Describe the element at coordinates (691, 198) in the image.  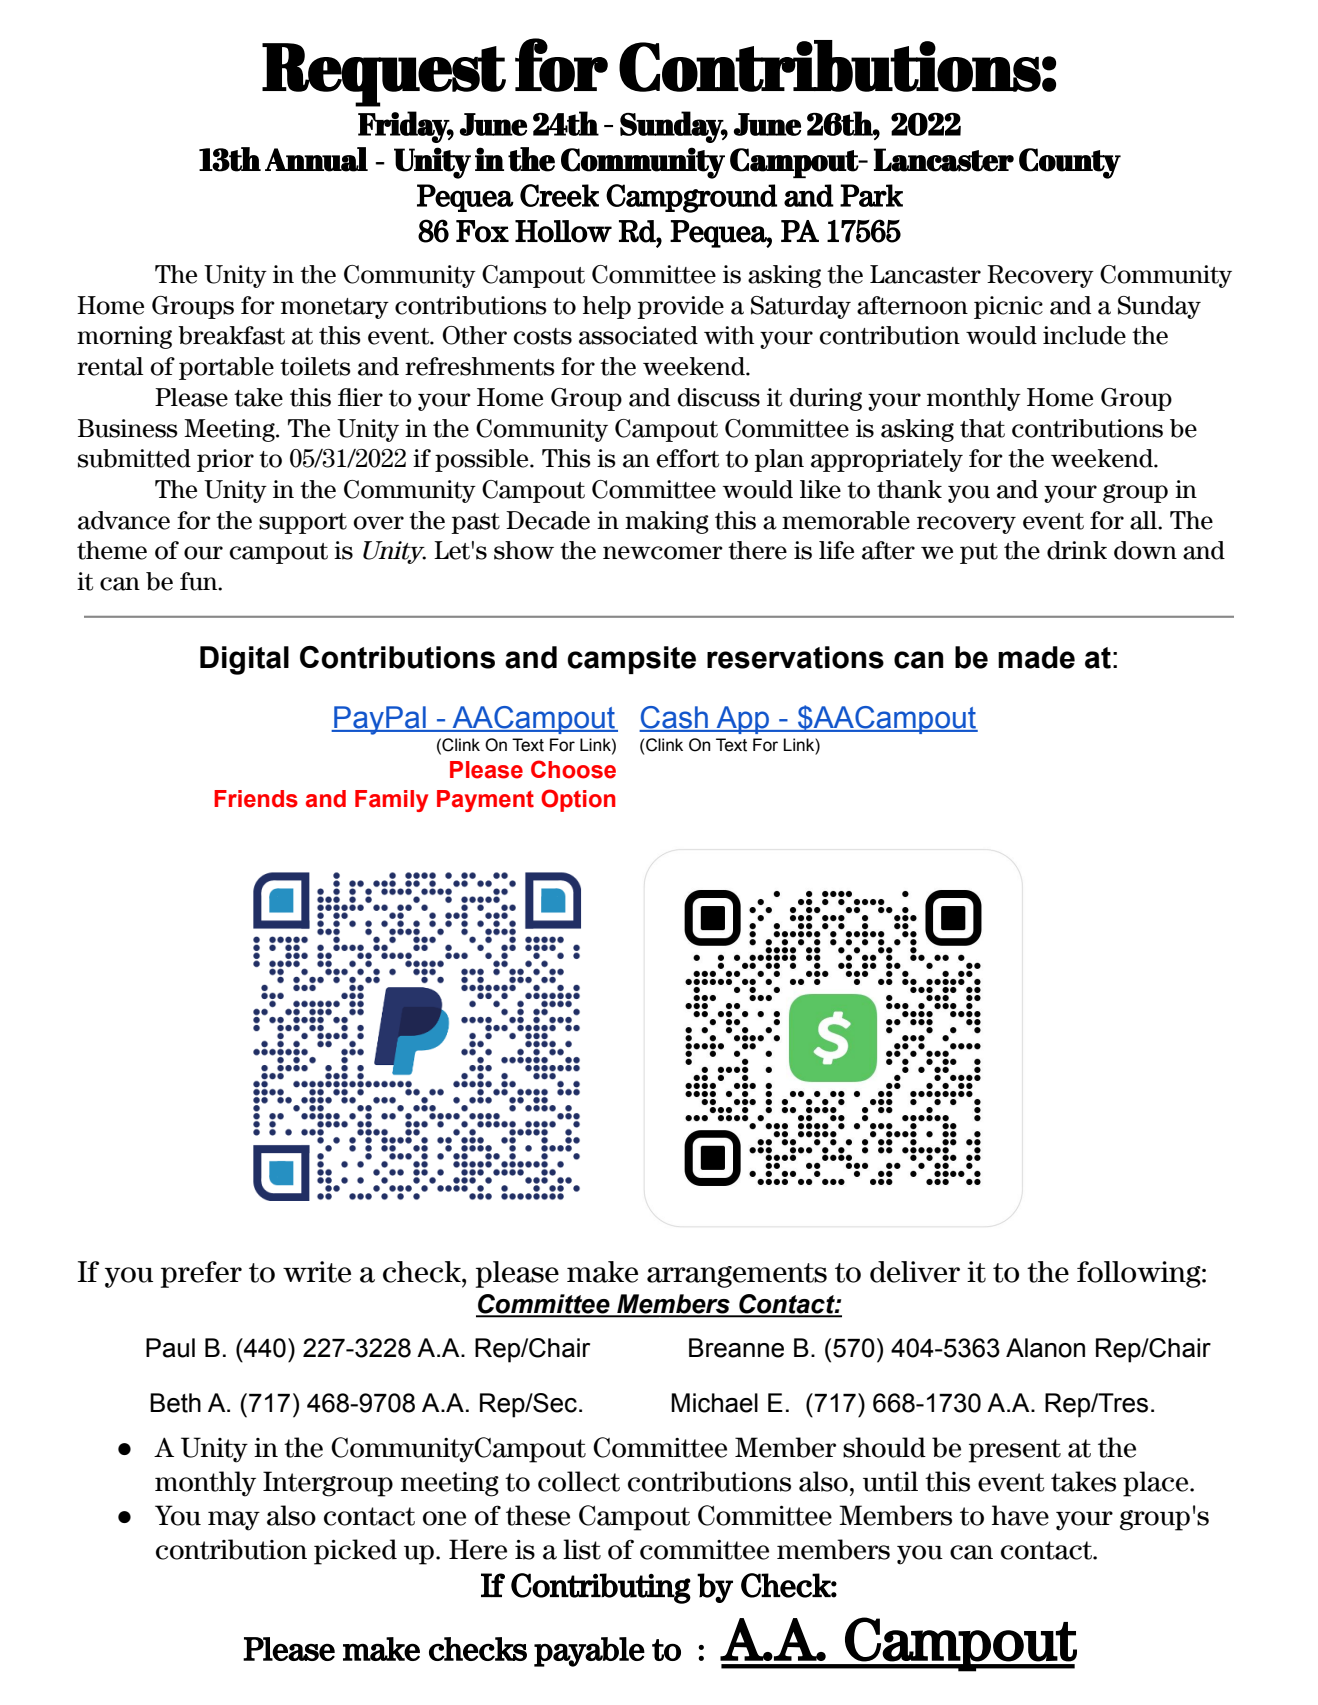
I see `Campground` at that location.
